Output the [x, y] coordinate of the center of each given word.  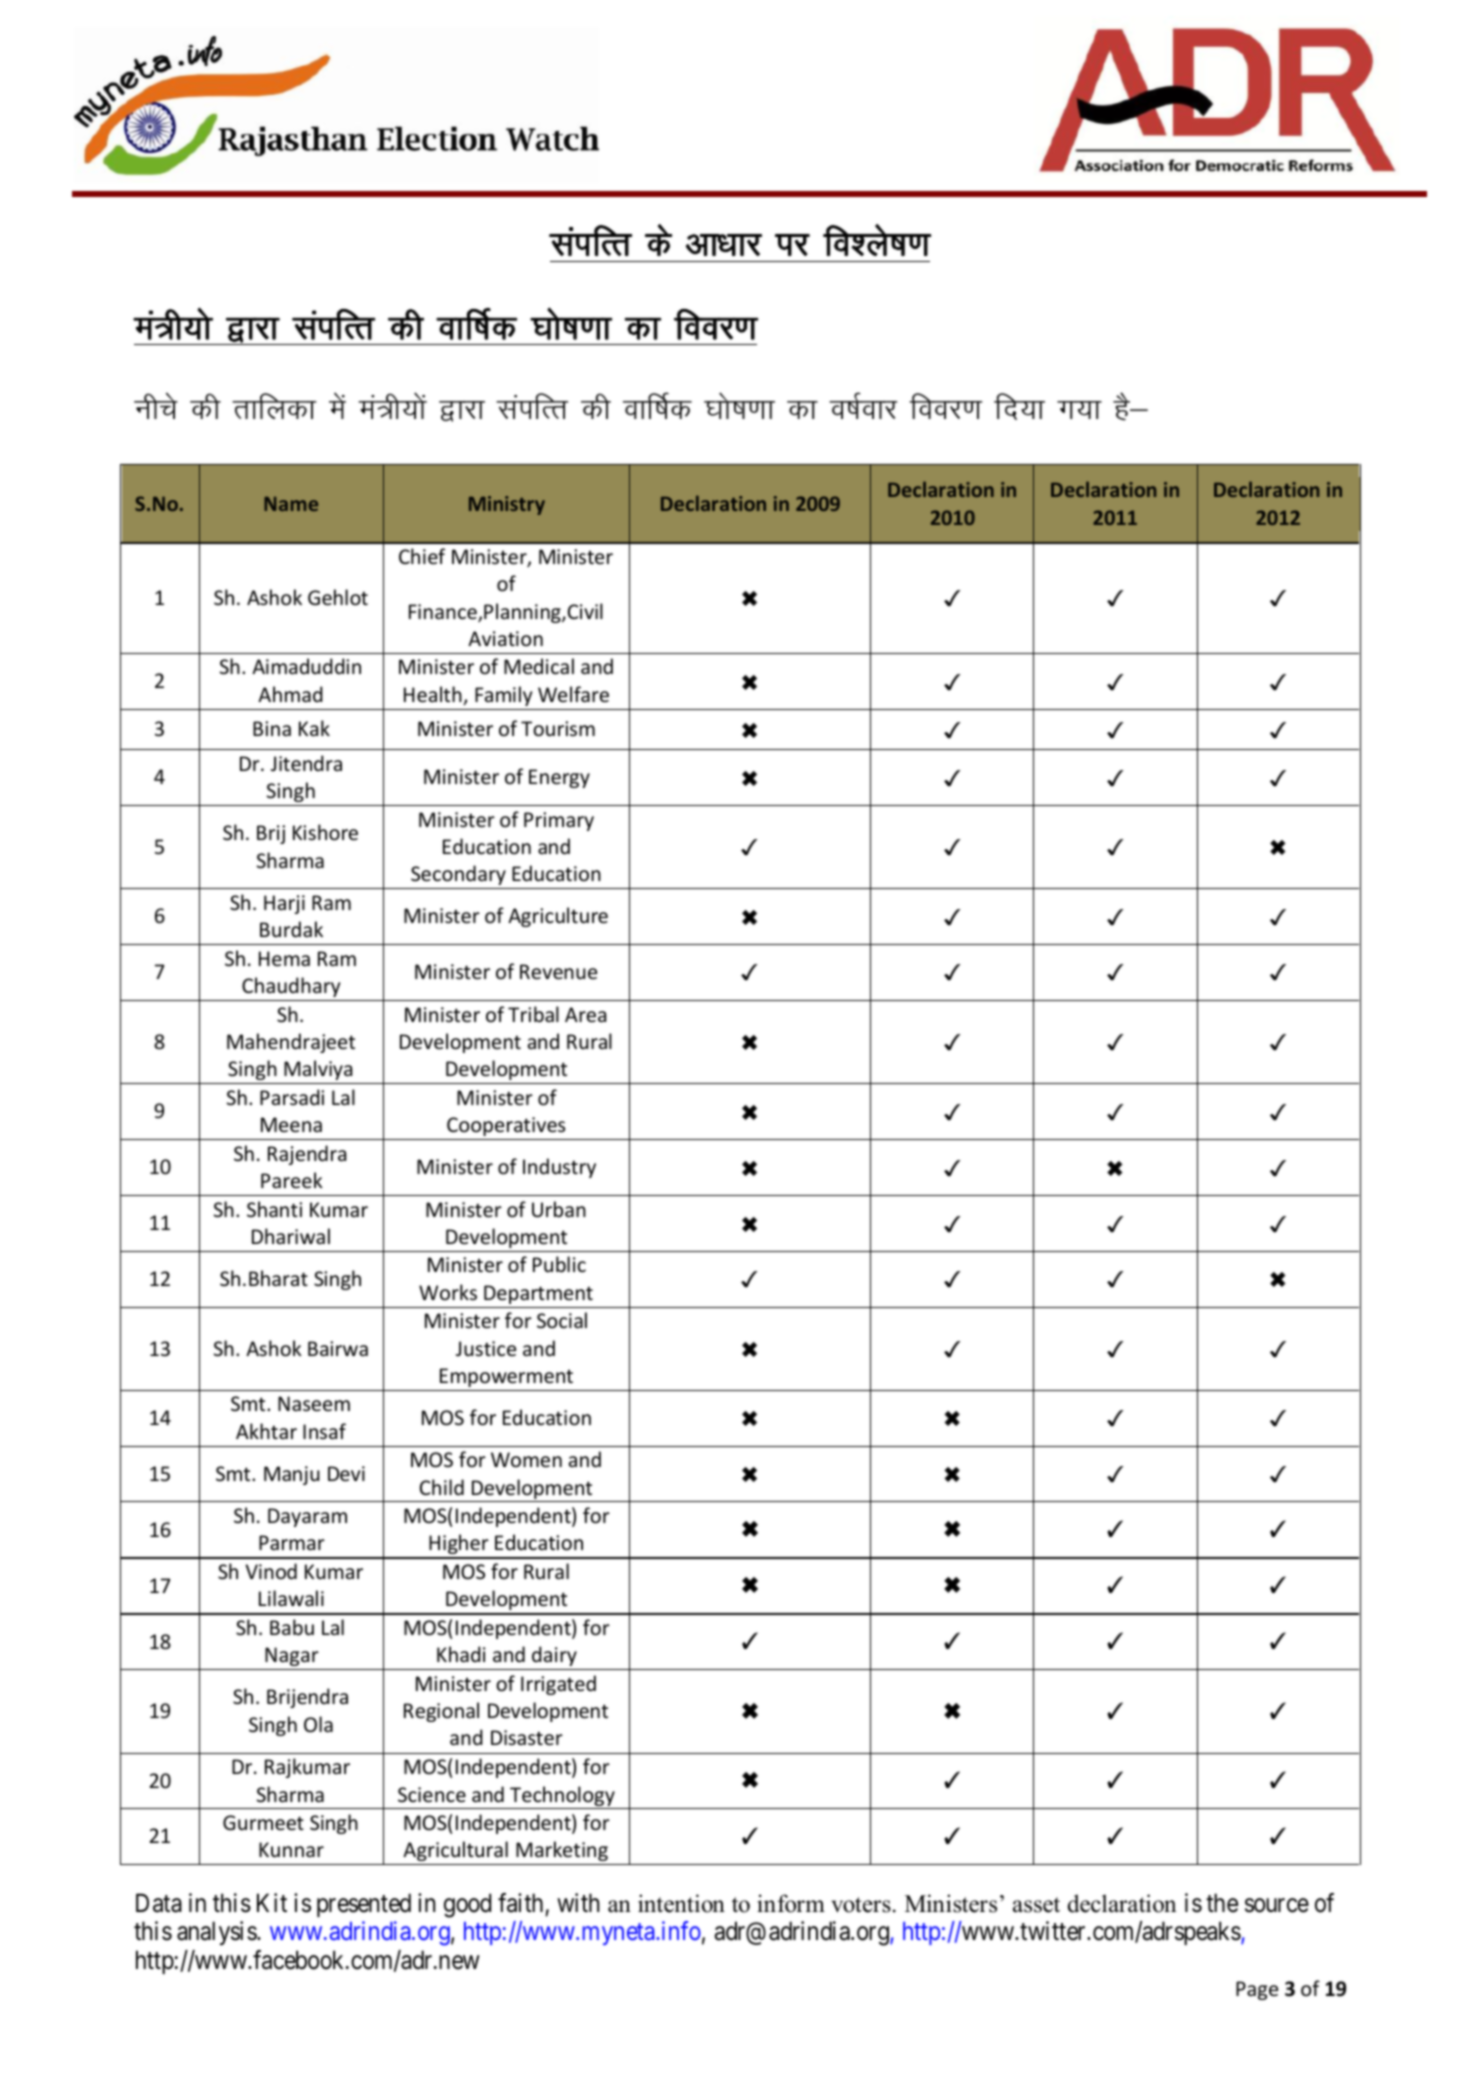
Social [562, 1320]
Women [526, 1460]
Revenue [558, 972]
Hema [284, 959]
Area [585, 1015]
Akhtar [266, 1431]
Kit [272, 1902]
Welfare [573, 694]
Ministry [507, 505]
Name [291, 504]
